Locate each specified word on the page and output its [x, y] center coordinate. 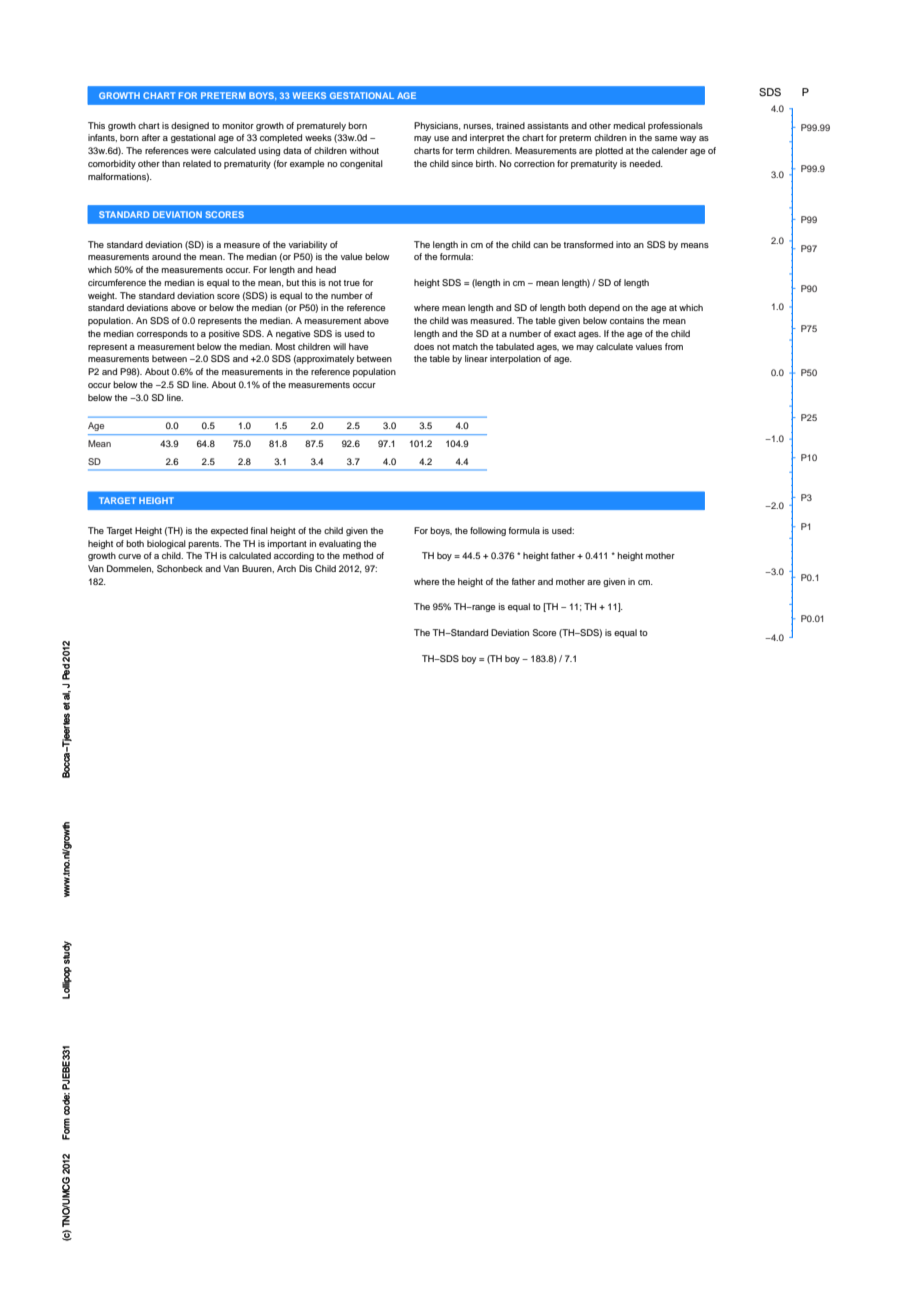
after [151, 137]
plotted [609, 151]
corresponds [162, 334]
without [364, 150]
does [424, 346]
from [674, 346]
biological [166, 544]
